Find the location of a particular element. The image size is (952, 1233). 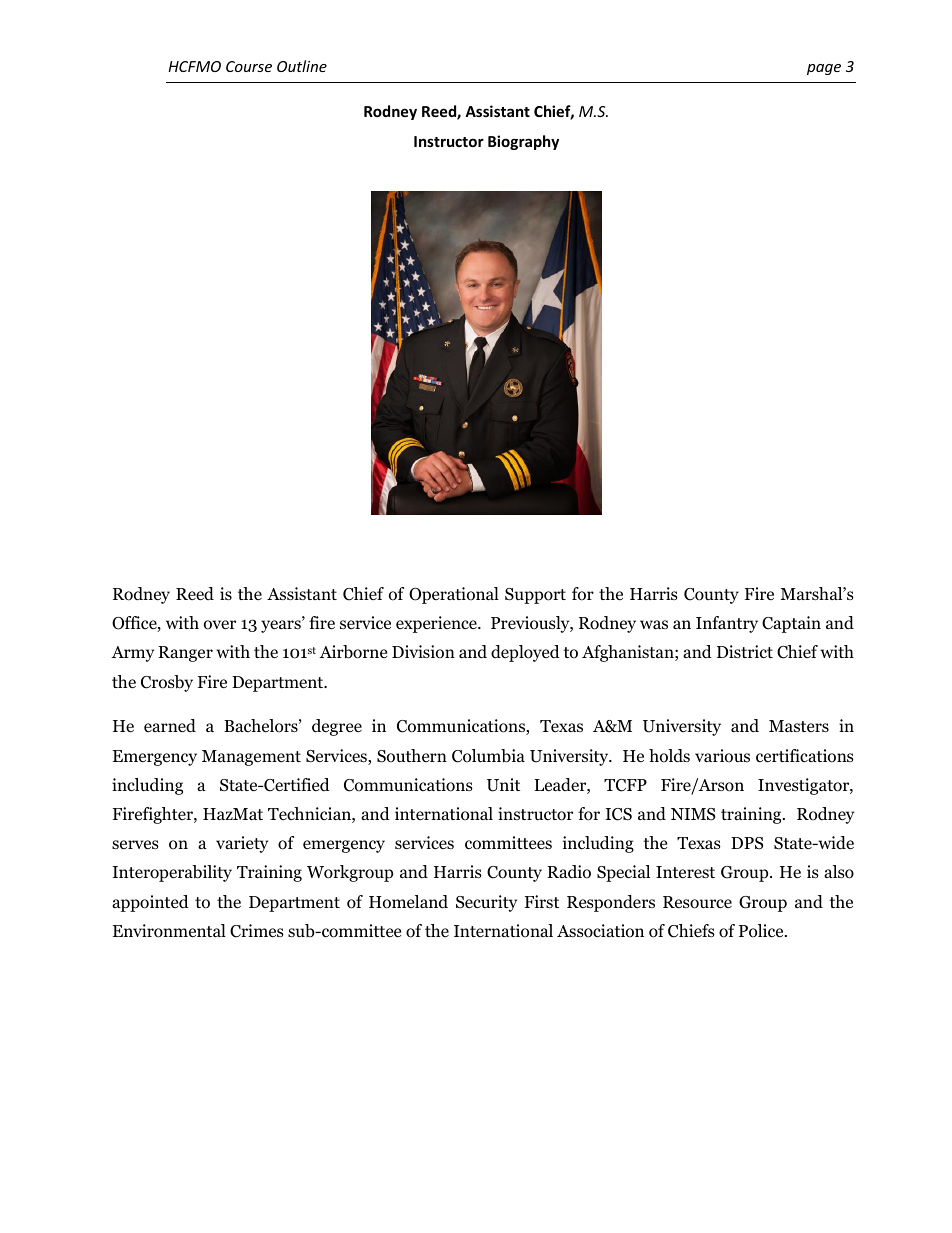

deployed is located at coordinates (525, 653).
